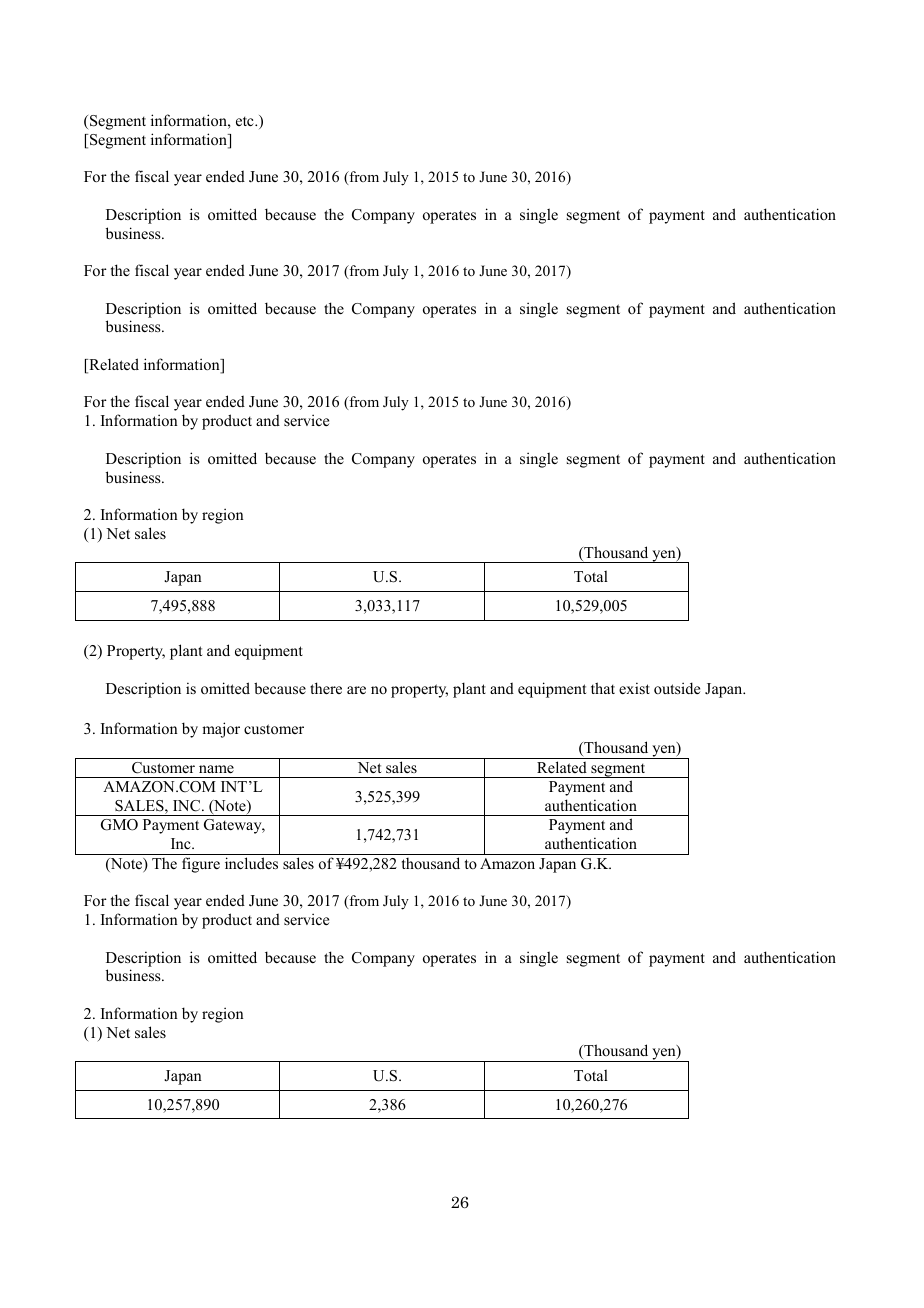 The width and height of the image is (924, 1308). I want to click on figure, so click(201, 865).
